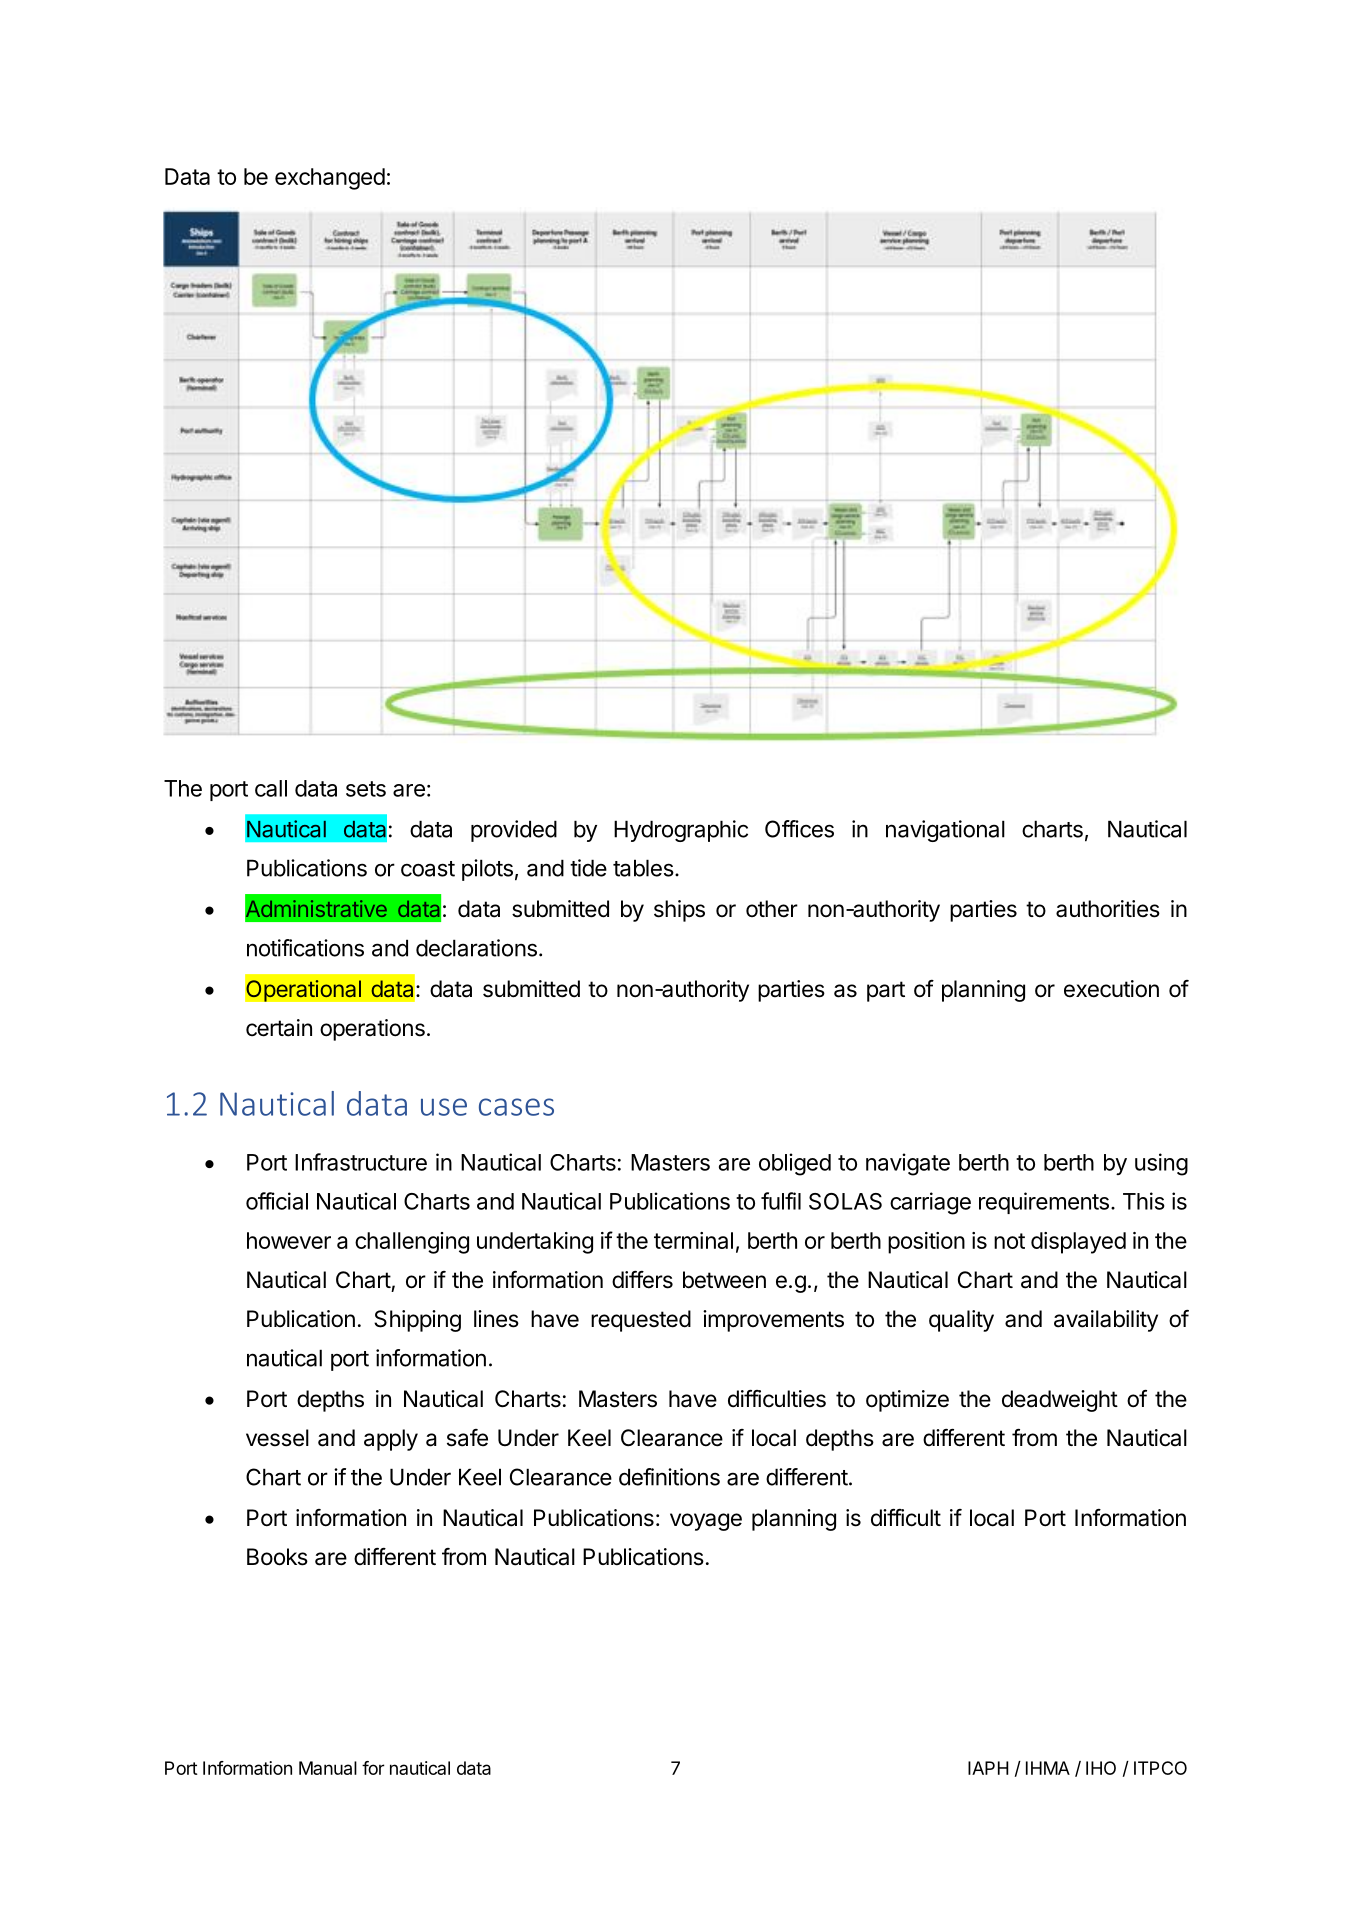 The image size is (1351, 1911). I want to click on Hydrographic, so click(681, 831).
